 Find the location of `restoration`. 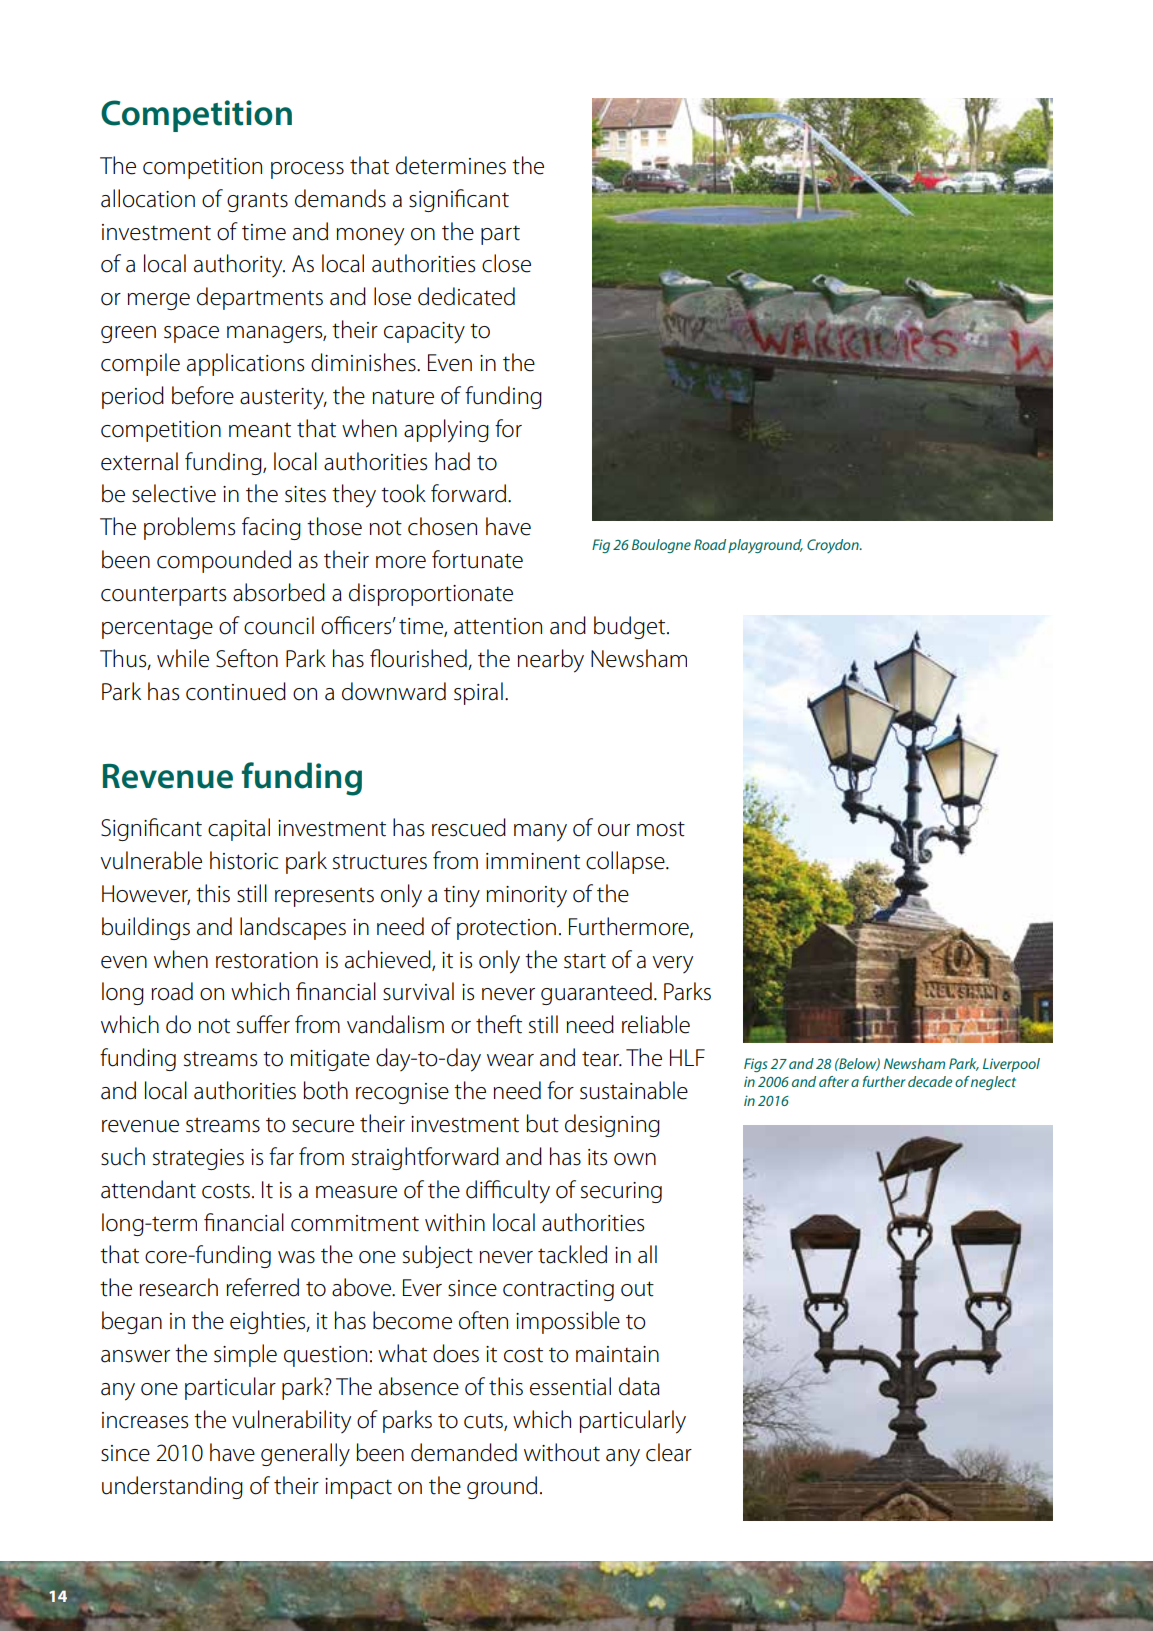

restoration is located at coordinates (267, 960).
